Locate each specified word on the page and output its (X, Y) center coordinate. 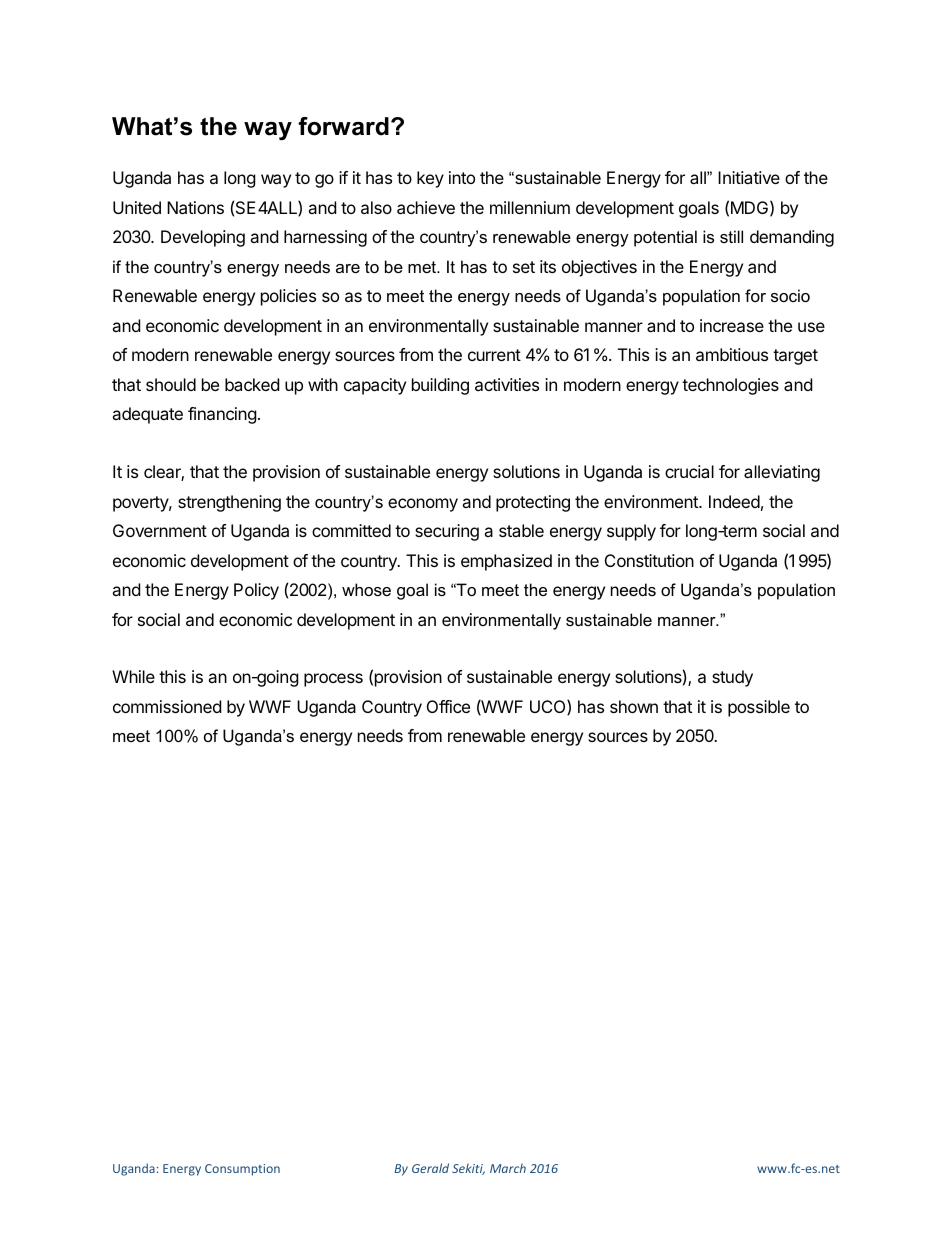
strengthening (229, 503)
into (462, 177)
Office (448, 706)
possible (759, 708)
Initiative (749, 177)
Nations (195, 207)
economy (423, 505)
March (508, 1168)
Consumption (242, 1170)
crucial (689, 471)
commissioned (167, 706)
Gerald (430, 1168)
